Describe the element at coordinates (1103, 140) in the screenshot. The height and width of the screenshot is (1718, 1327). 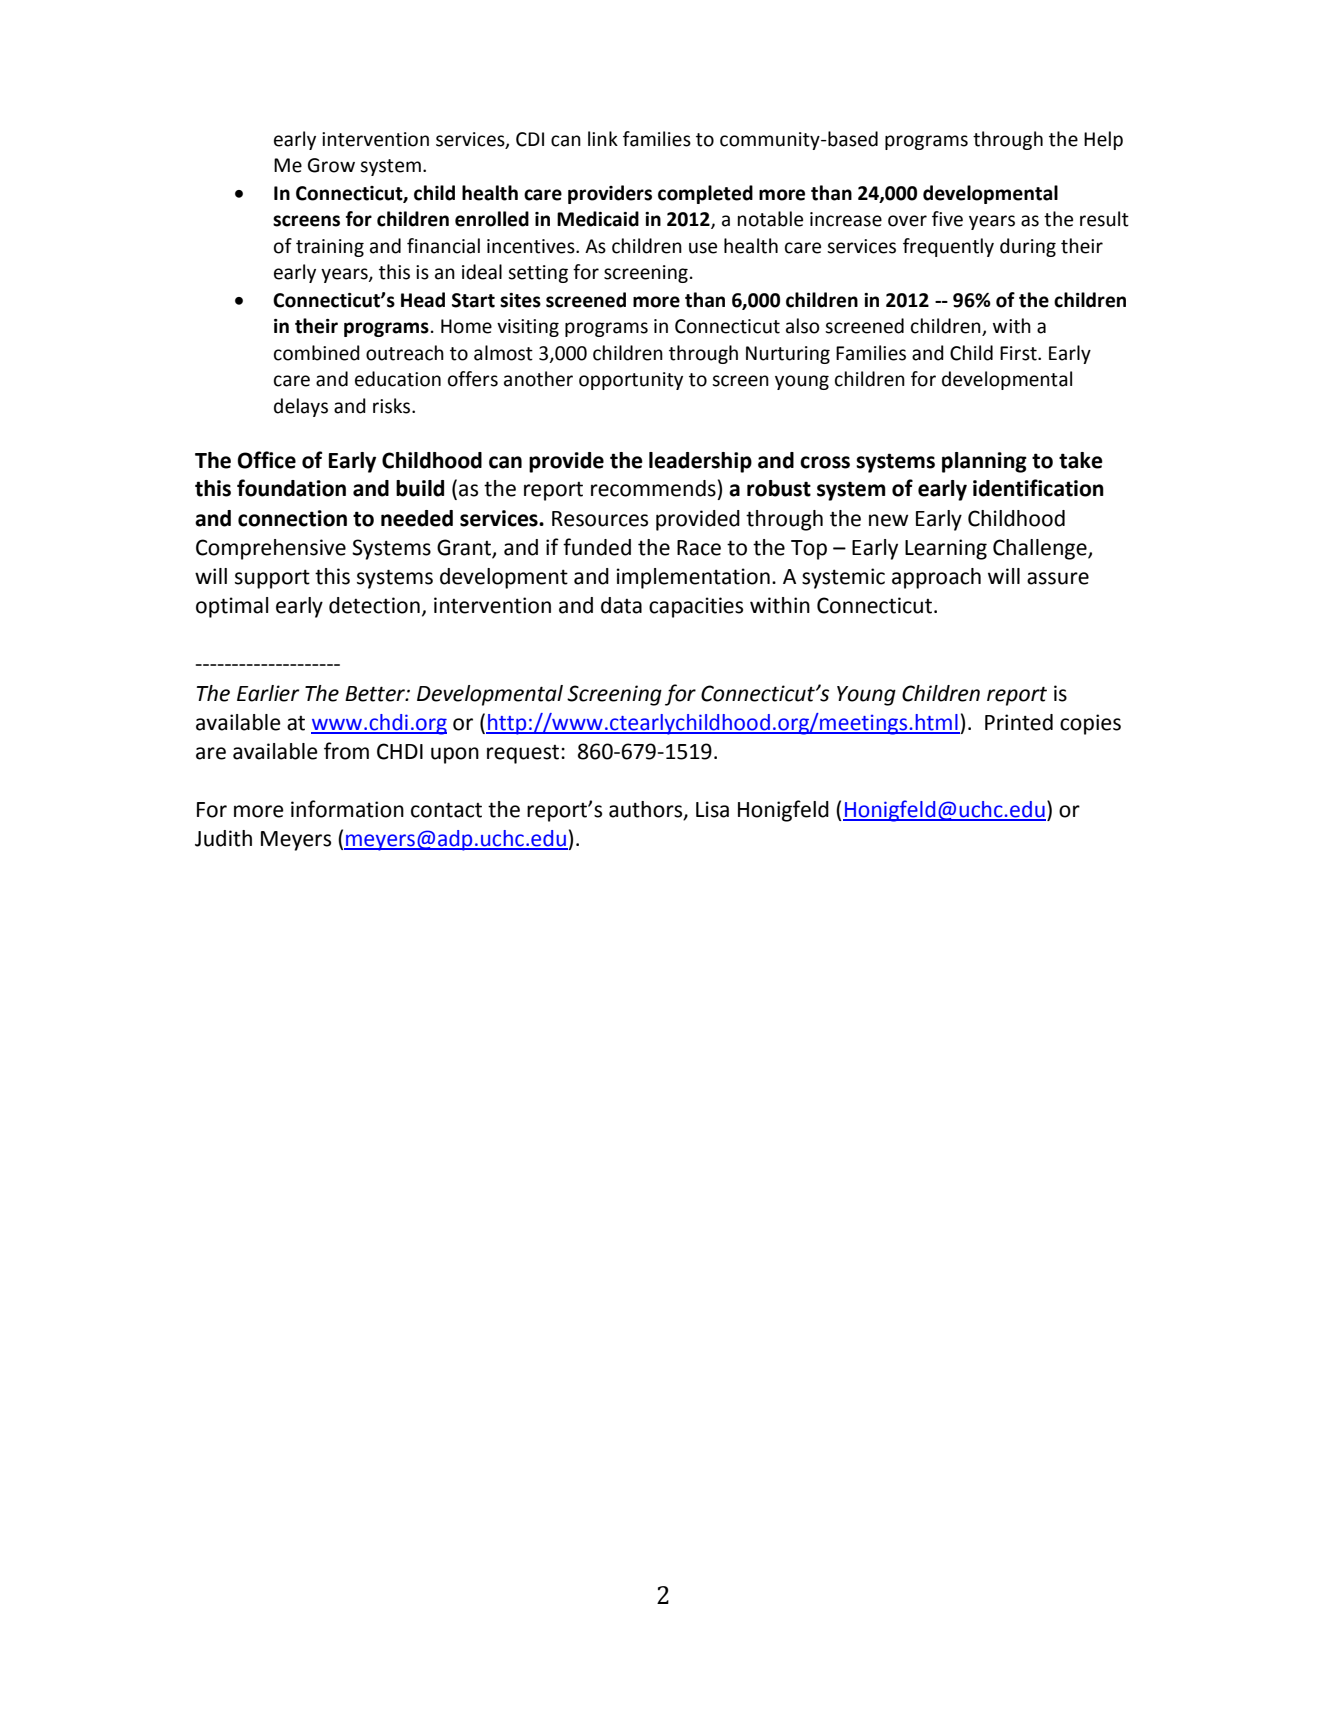
I see `Help` at that location.
